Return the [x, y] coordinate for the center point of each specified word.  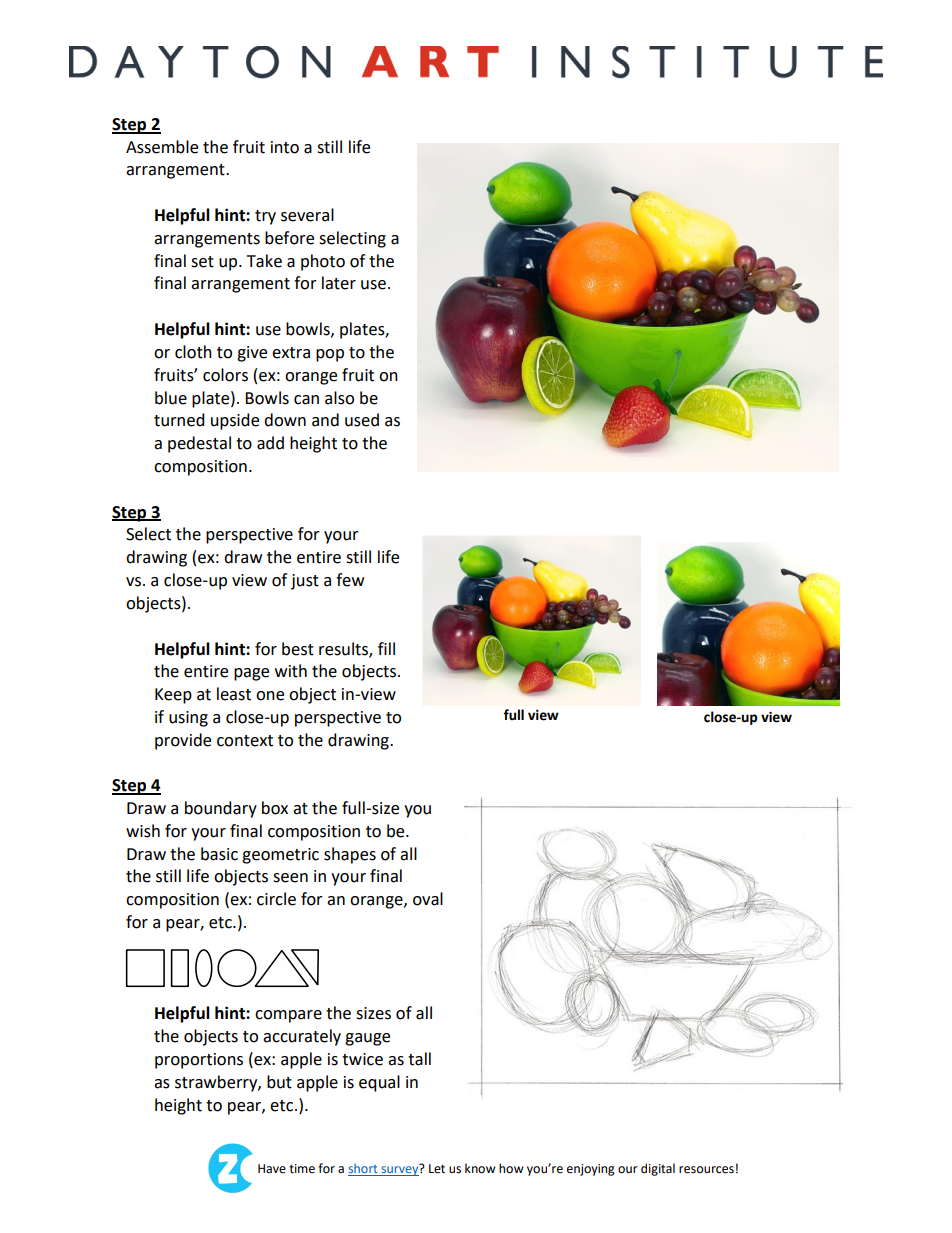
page [251, 674]
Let [437, 1169]
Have [272, 1169]
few [350, 580]
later [339, 283]
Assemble [162, 147]
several [307, 215]
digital [658, 1169]
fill [386, 648]
